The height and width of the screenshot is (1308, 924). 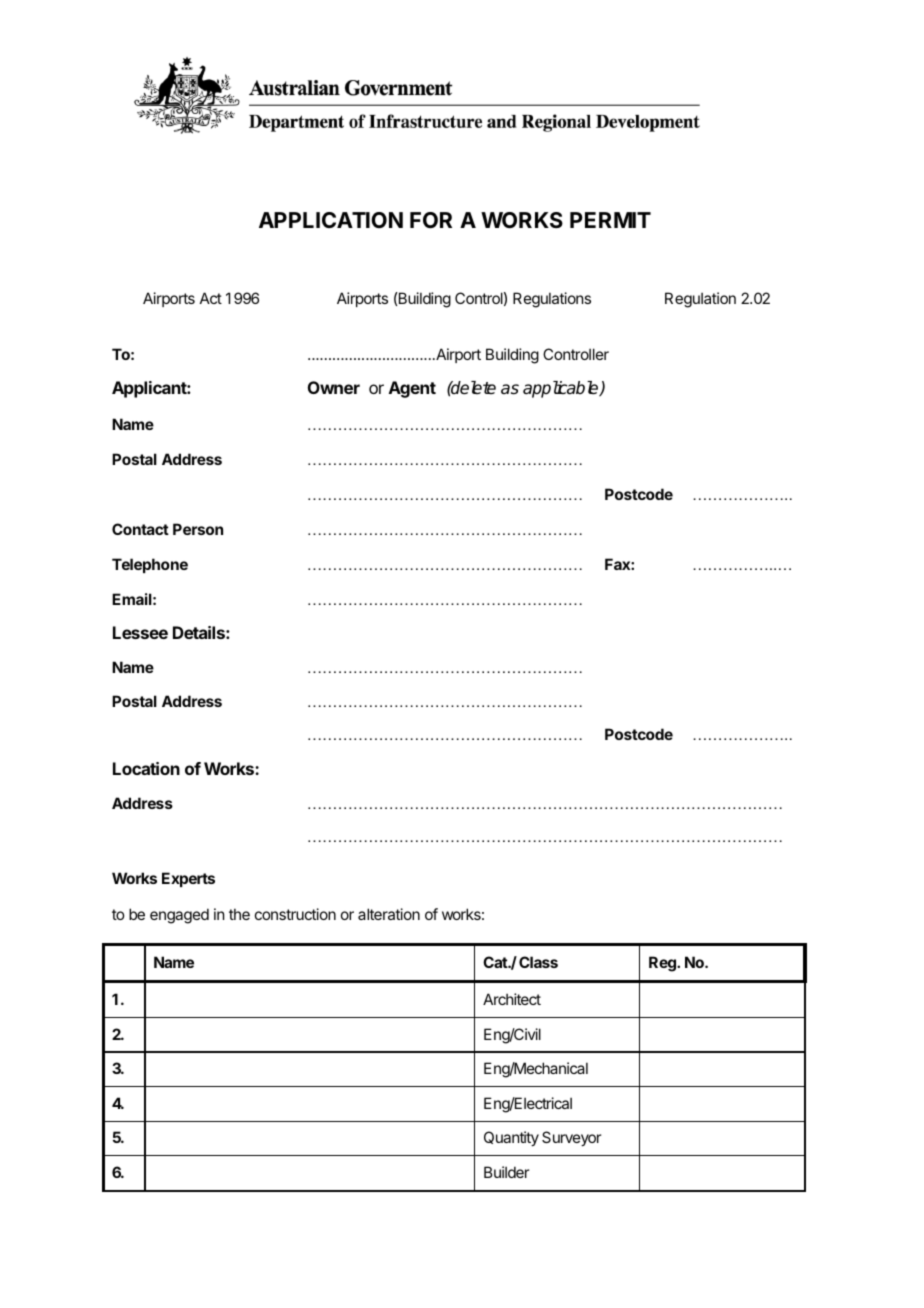 I want to click on Experts, so click(x=188, y=879).
